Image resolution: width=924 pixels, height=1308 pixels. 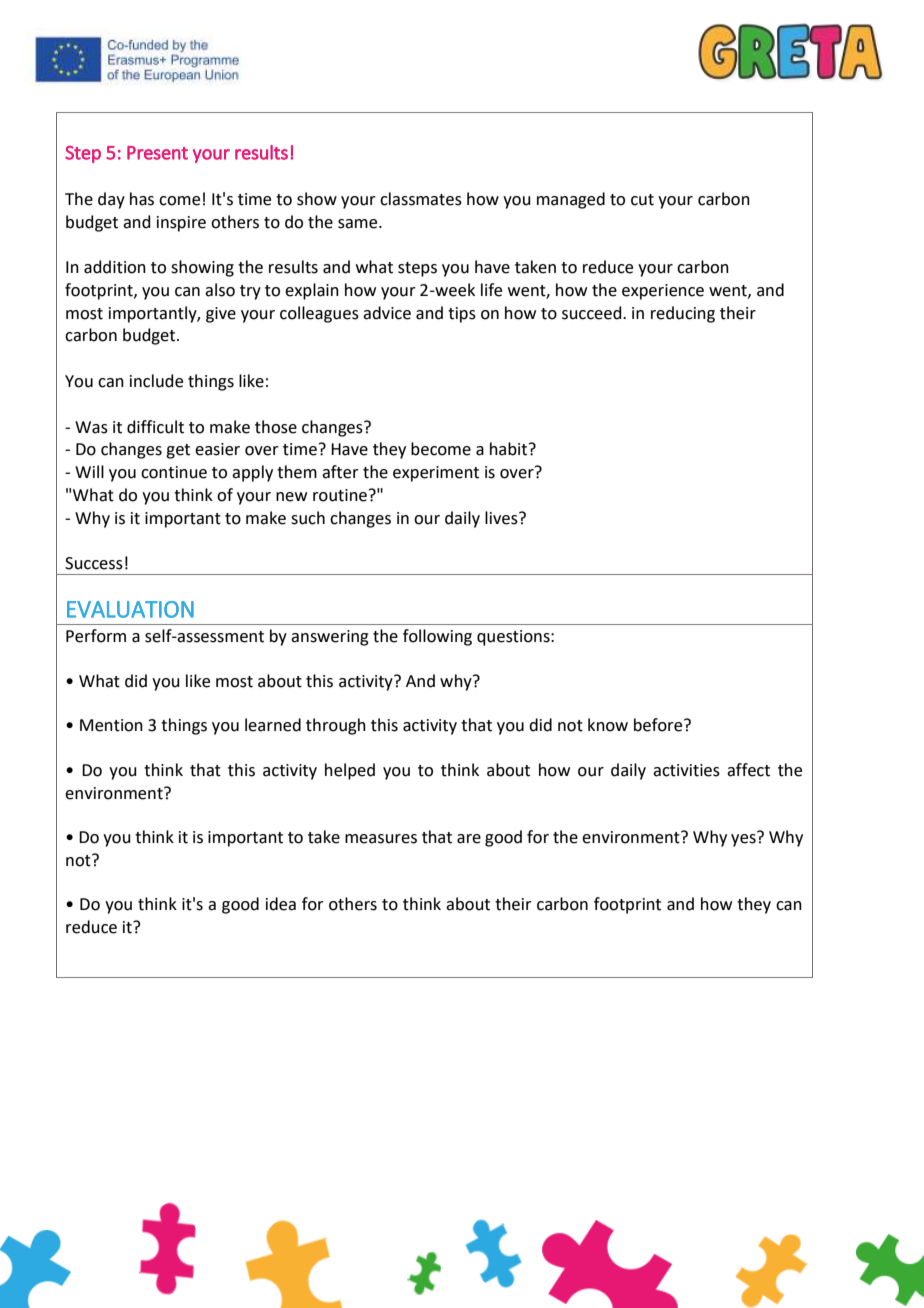 I want to click on habit, so click(x=510, y=449).
